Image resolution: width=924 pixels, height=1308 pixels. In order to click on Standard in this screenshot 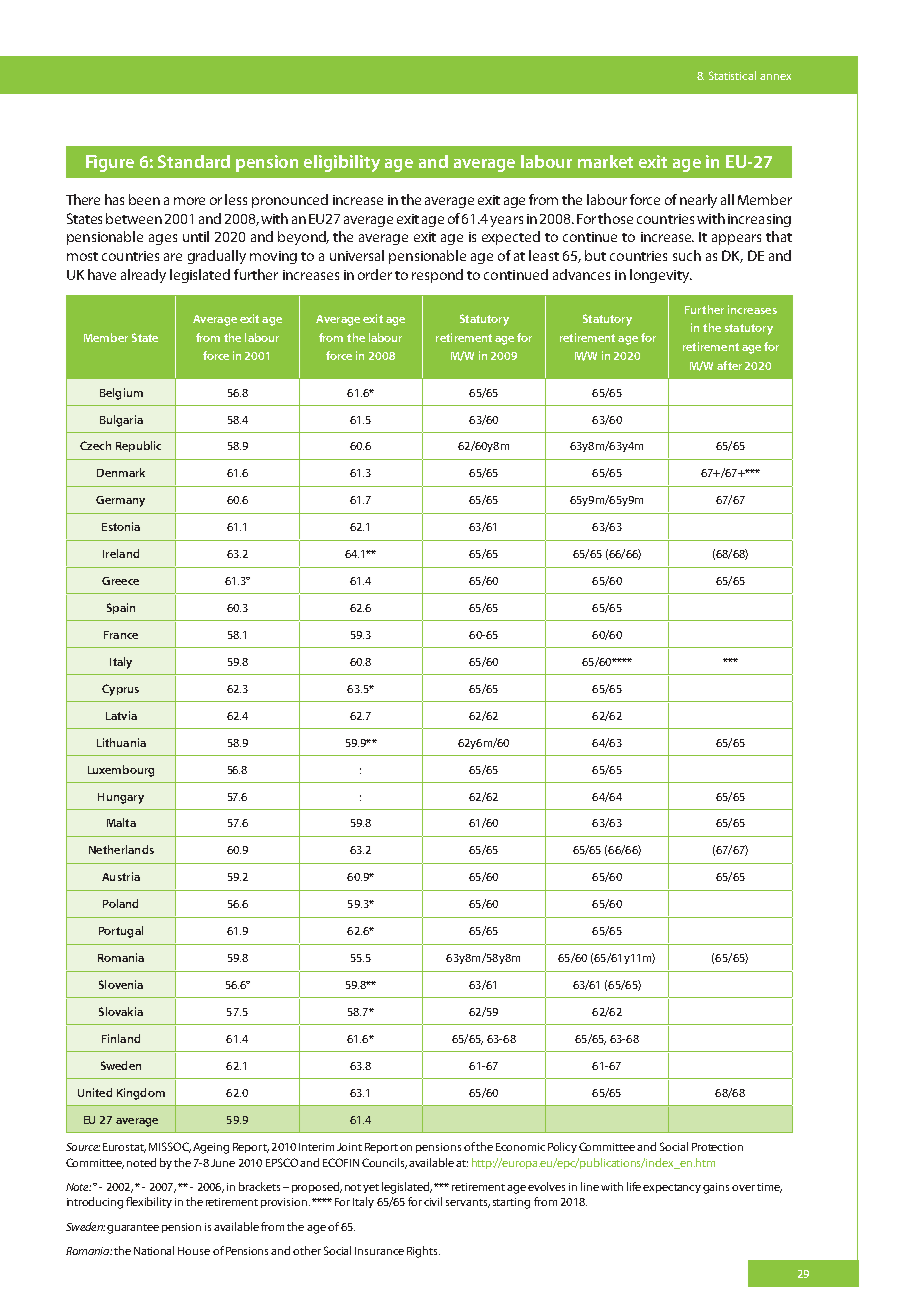, I will do `click(194, 161)`.
